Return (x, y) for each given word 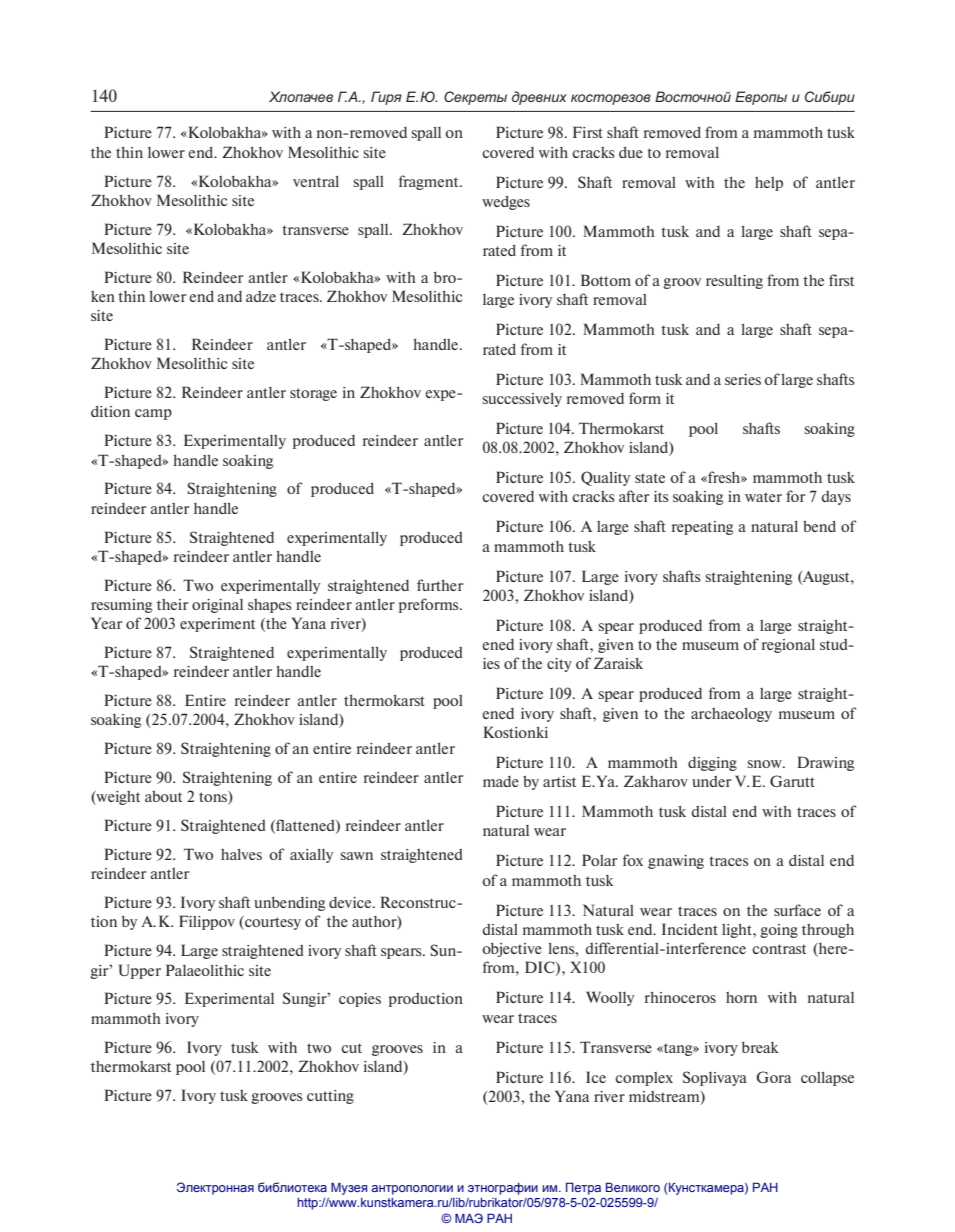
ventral (316, 181)
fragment (430, 182)
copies (360, 1000)
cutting (330, 1097)
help (769, 184)
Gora (773, 1077)
